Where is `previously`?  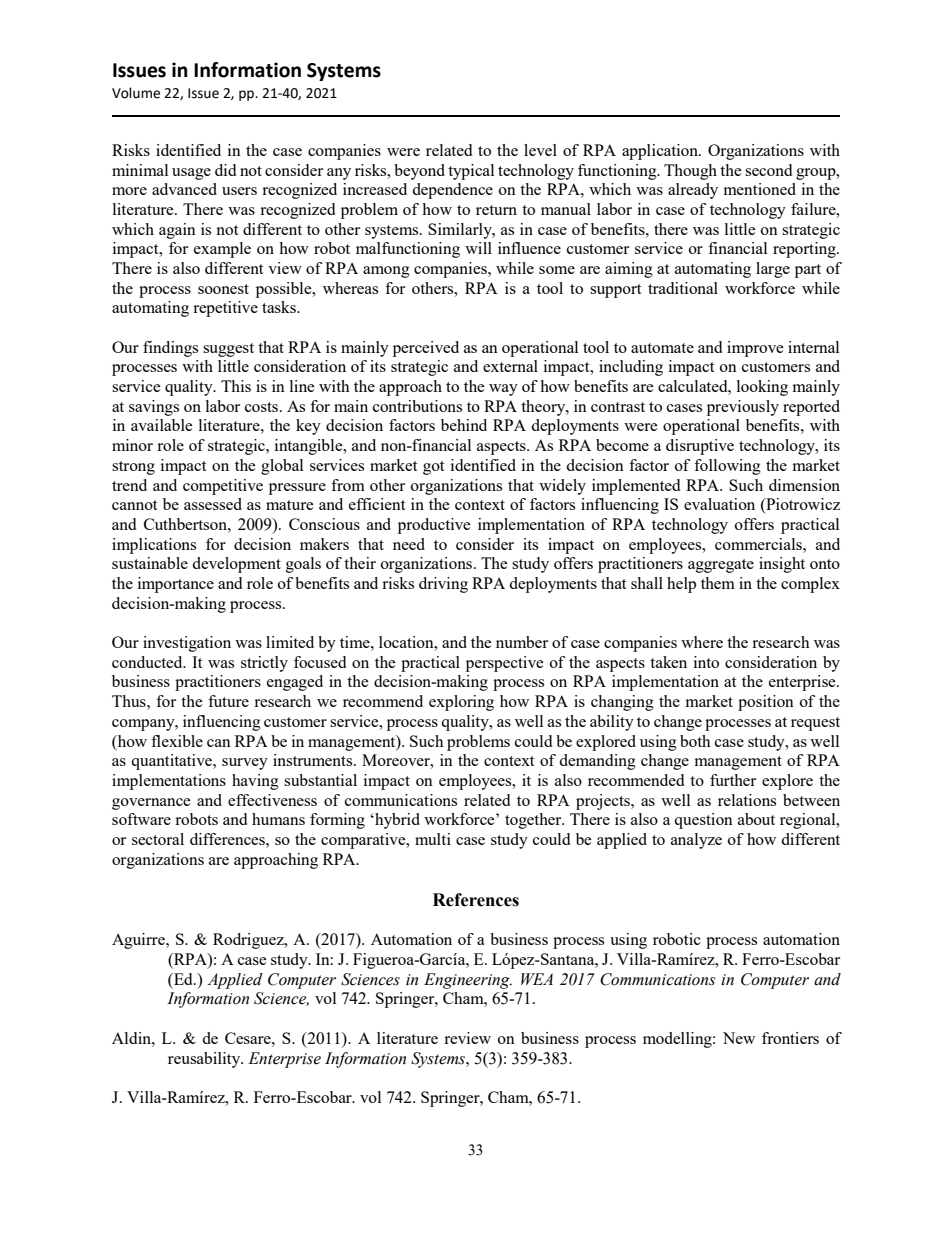
previously is located at coordinates (743, 408).
